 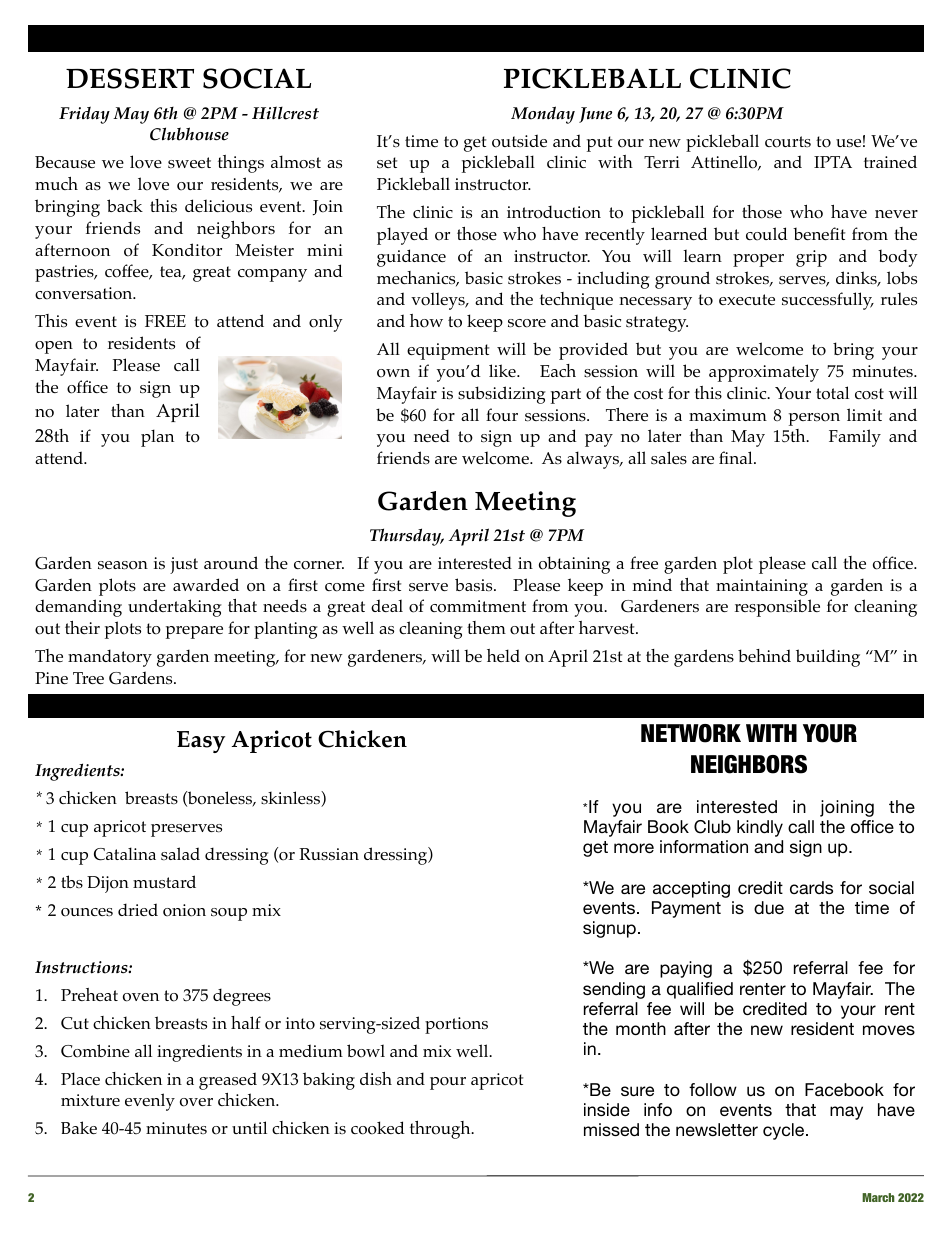 What do you see at coordinates (110, 658) in the screenshot?
I see `mandatory` at bounding box center [110, 658].
